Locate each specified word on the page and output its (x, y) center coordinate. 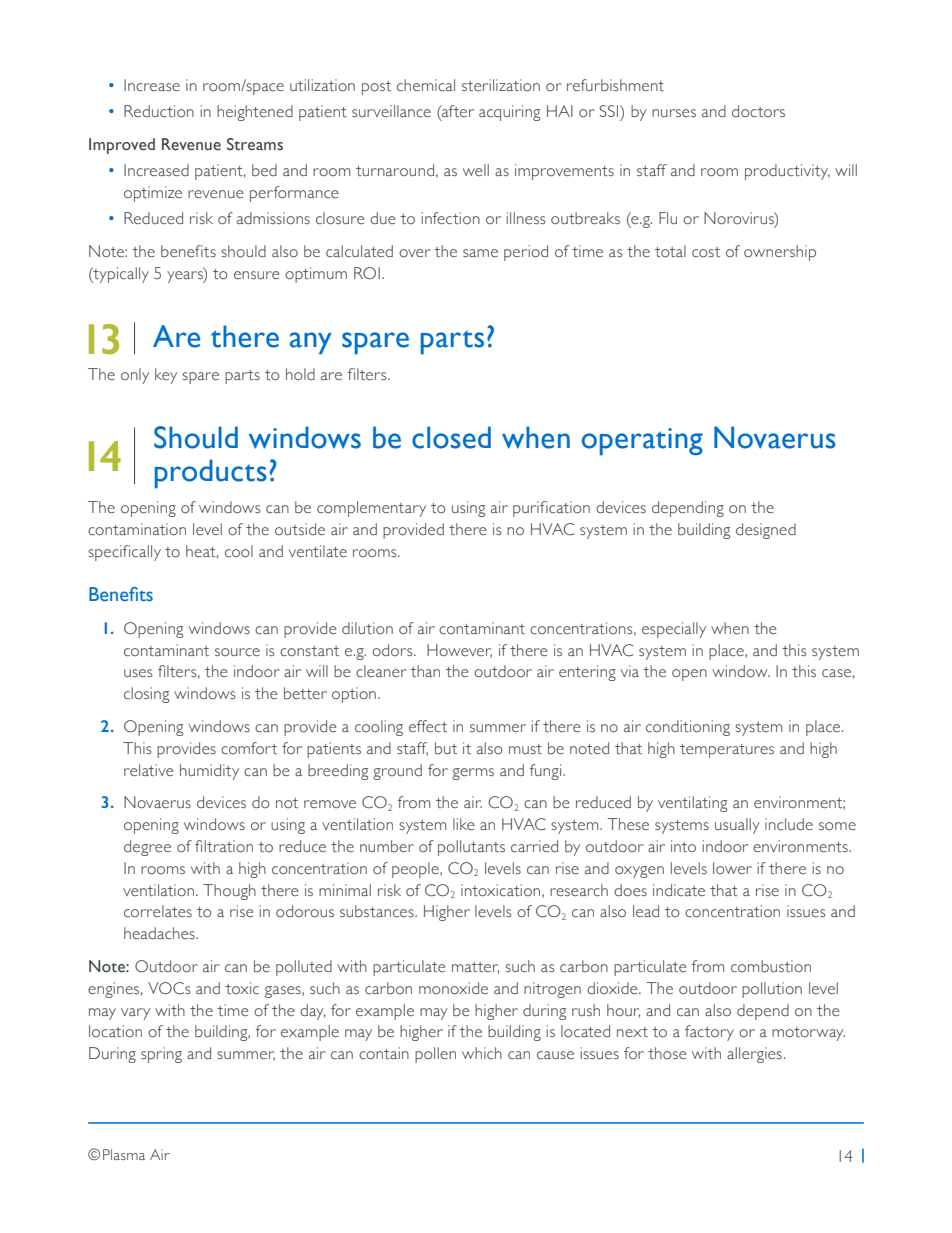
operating (642, 442)
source (237, 652)
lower (732, 868)
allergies (754, 1055)
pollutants (471, 848)
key (166, 376)
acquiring (509, 113)
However (459, 651)
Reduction (159, 111)
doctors (758, 111)
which (482, 1053)
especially (674, 630)
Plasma (124, 1154)
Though (229, 892)
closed (451, 437)
